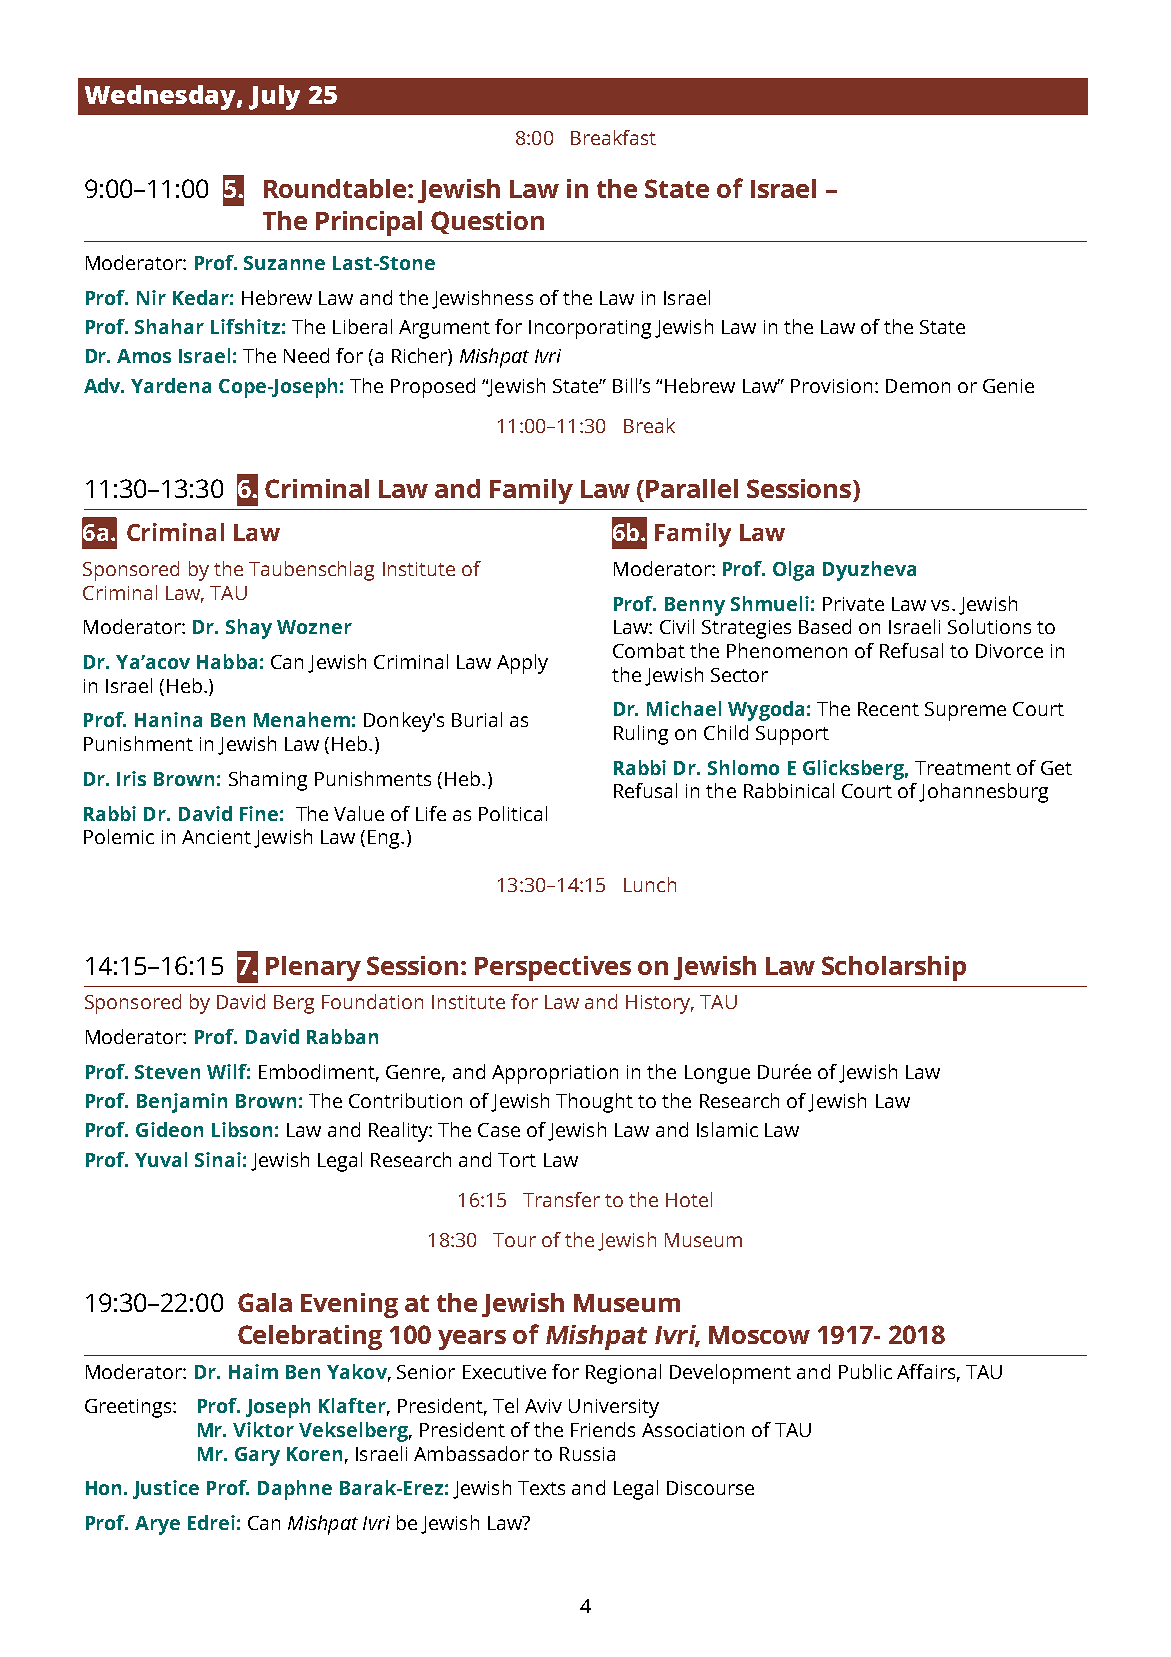 Image resolution: width=1171 pixels, height=1657 pixels. Describe the element at coordinates (487, 222) in the screenshot. I see `Question` at that location.
